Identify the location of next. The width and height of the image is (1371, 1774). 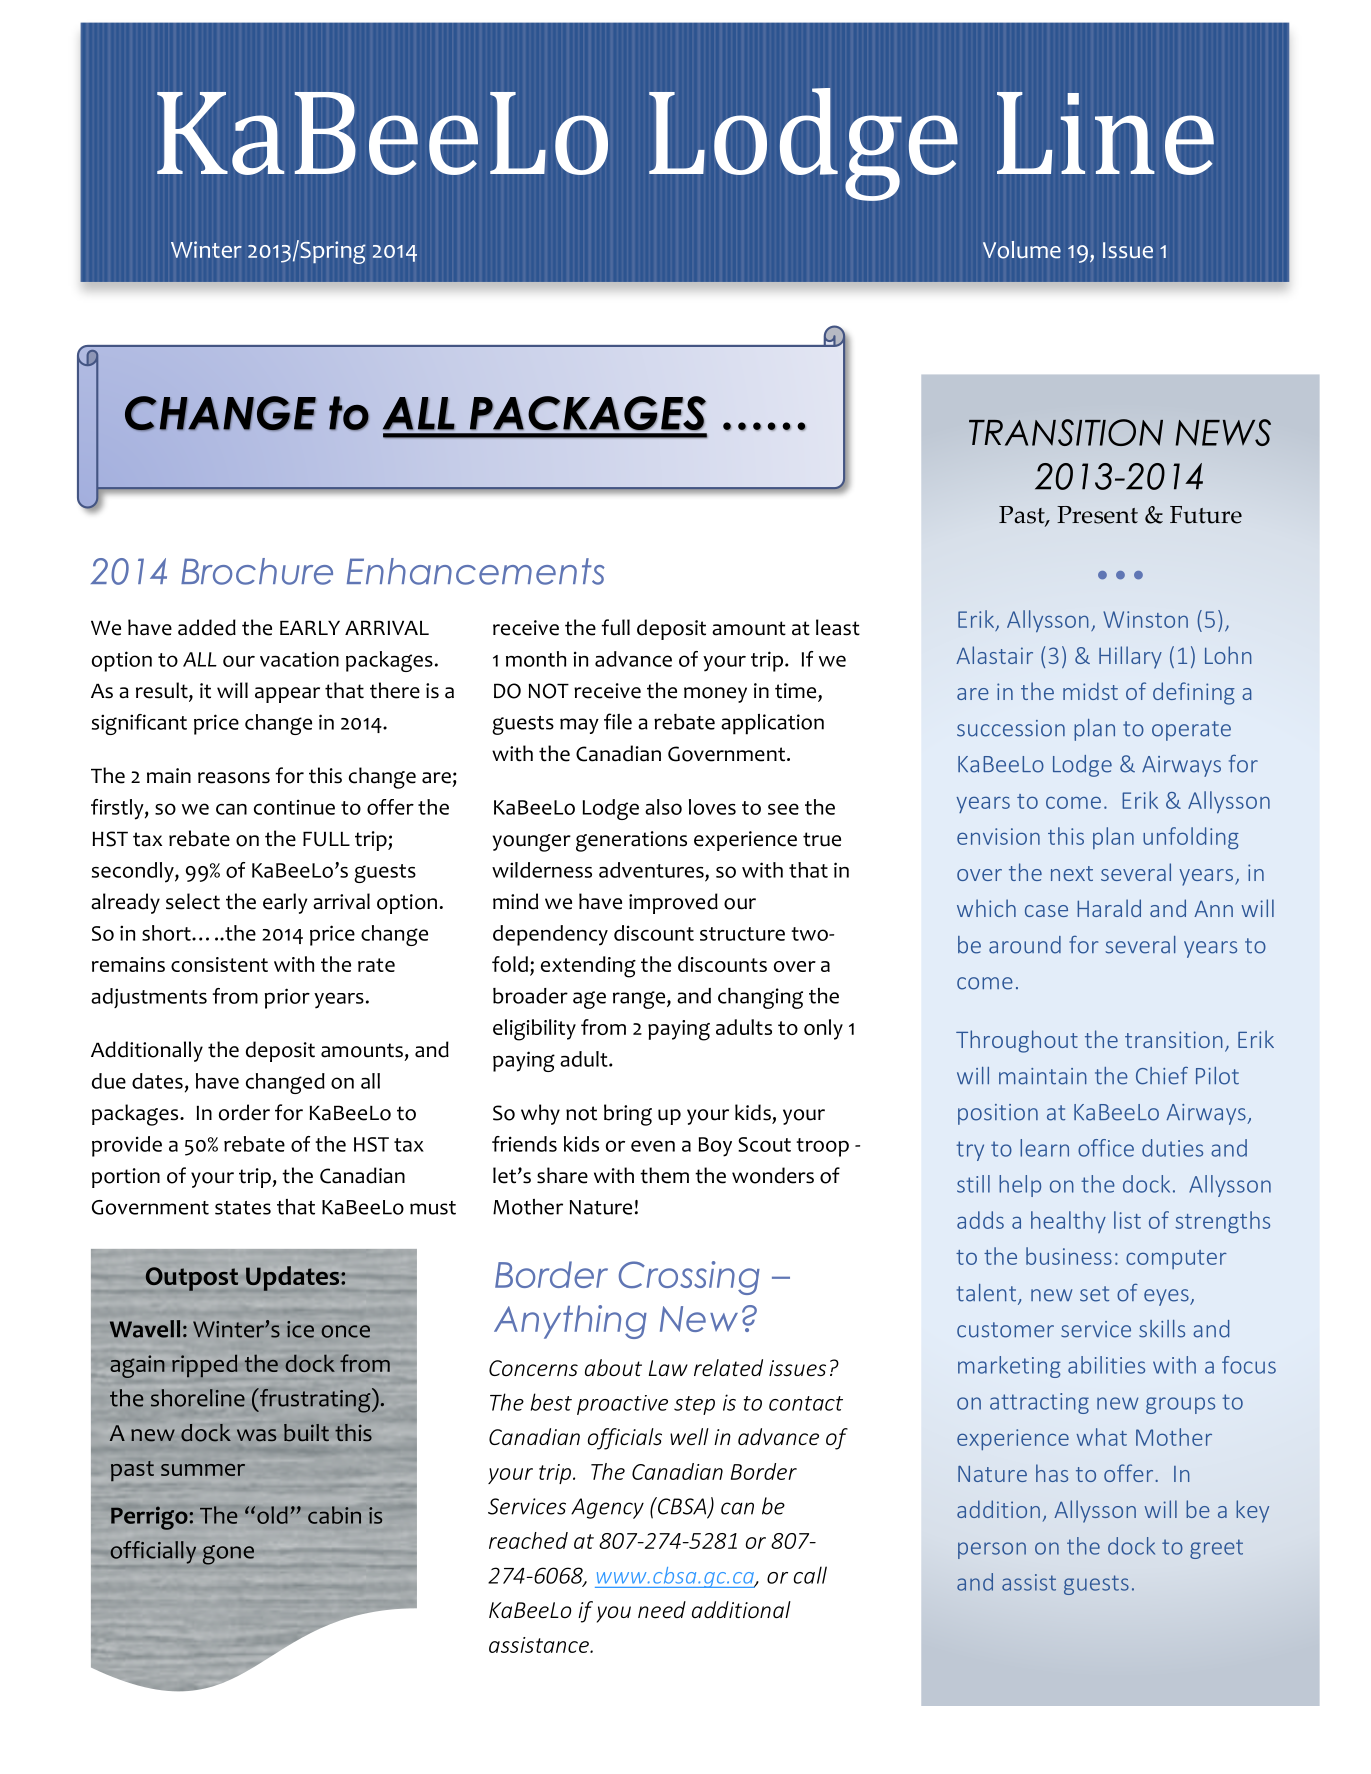
(1072, 873).
